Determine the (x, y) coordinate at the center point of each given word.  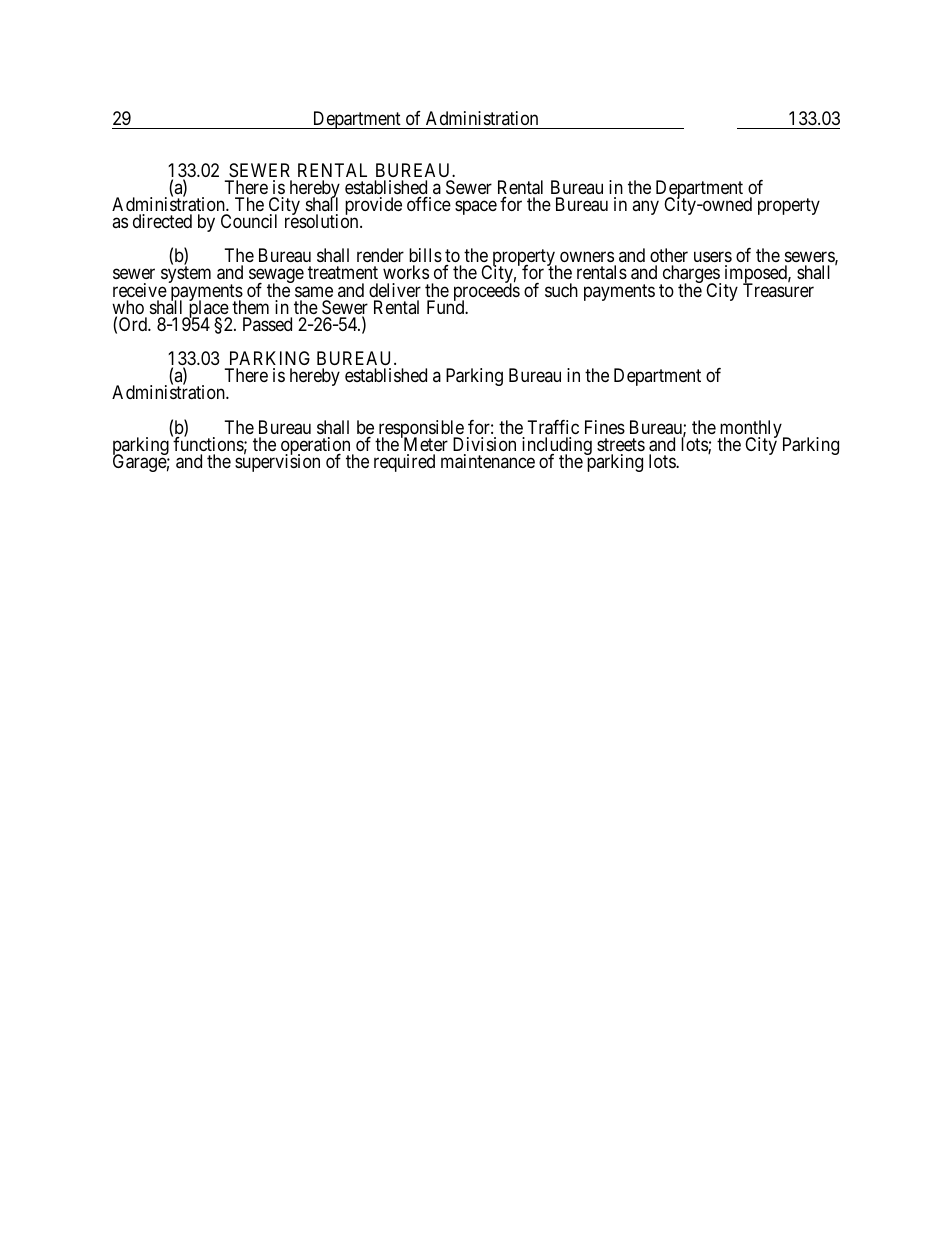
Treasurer (778, 289)
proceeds (485, 293)
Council (249, 221)
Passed (267, 324)
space (476, 207)
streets (621, 444)
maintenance (488, 461)
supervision (277, 462)
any (645, 207)
